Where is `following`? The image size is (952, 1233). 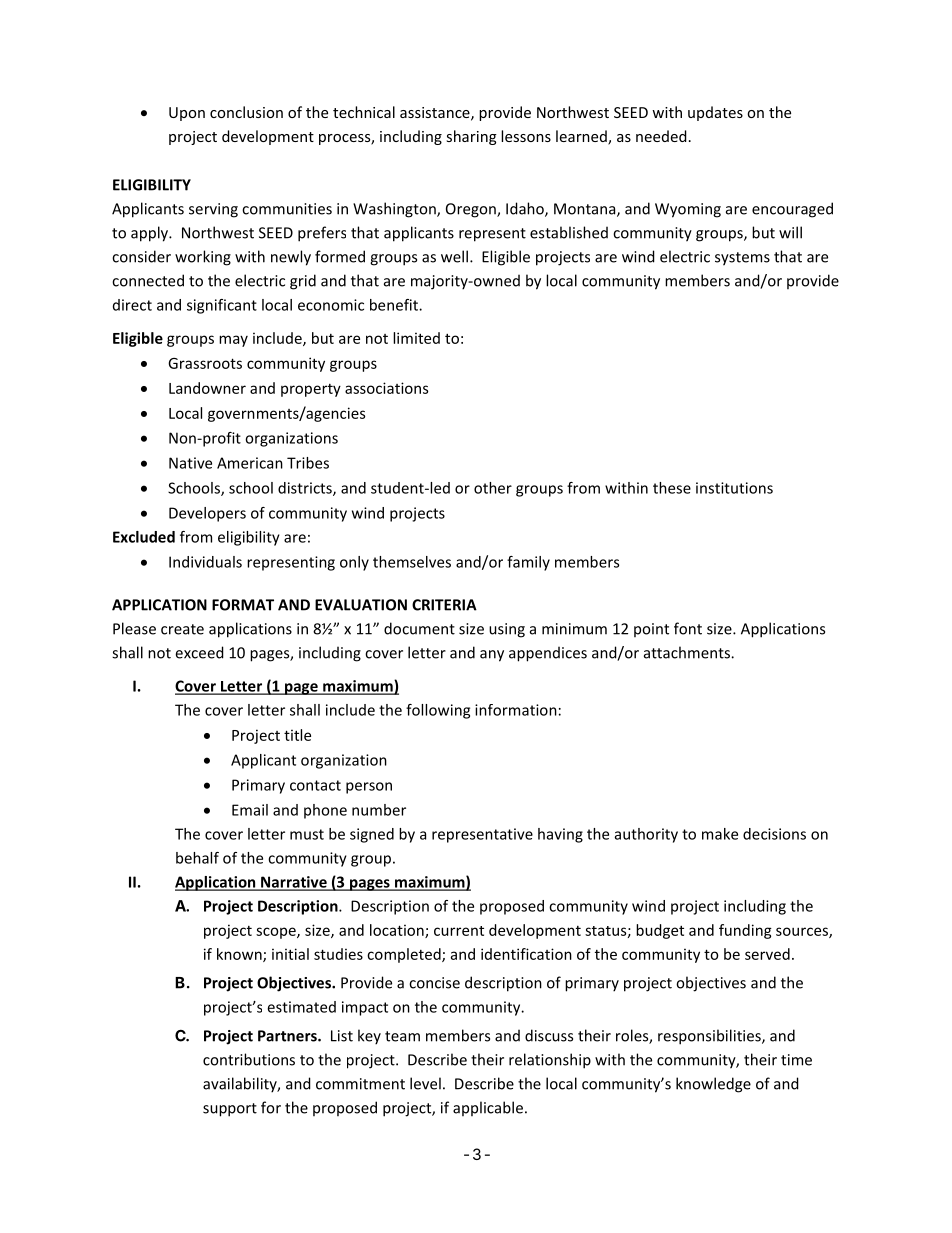
following is located at coordinates (438, 711).
